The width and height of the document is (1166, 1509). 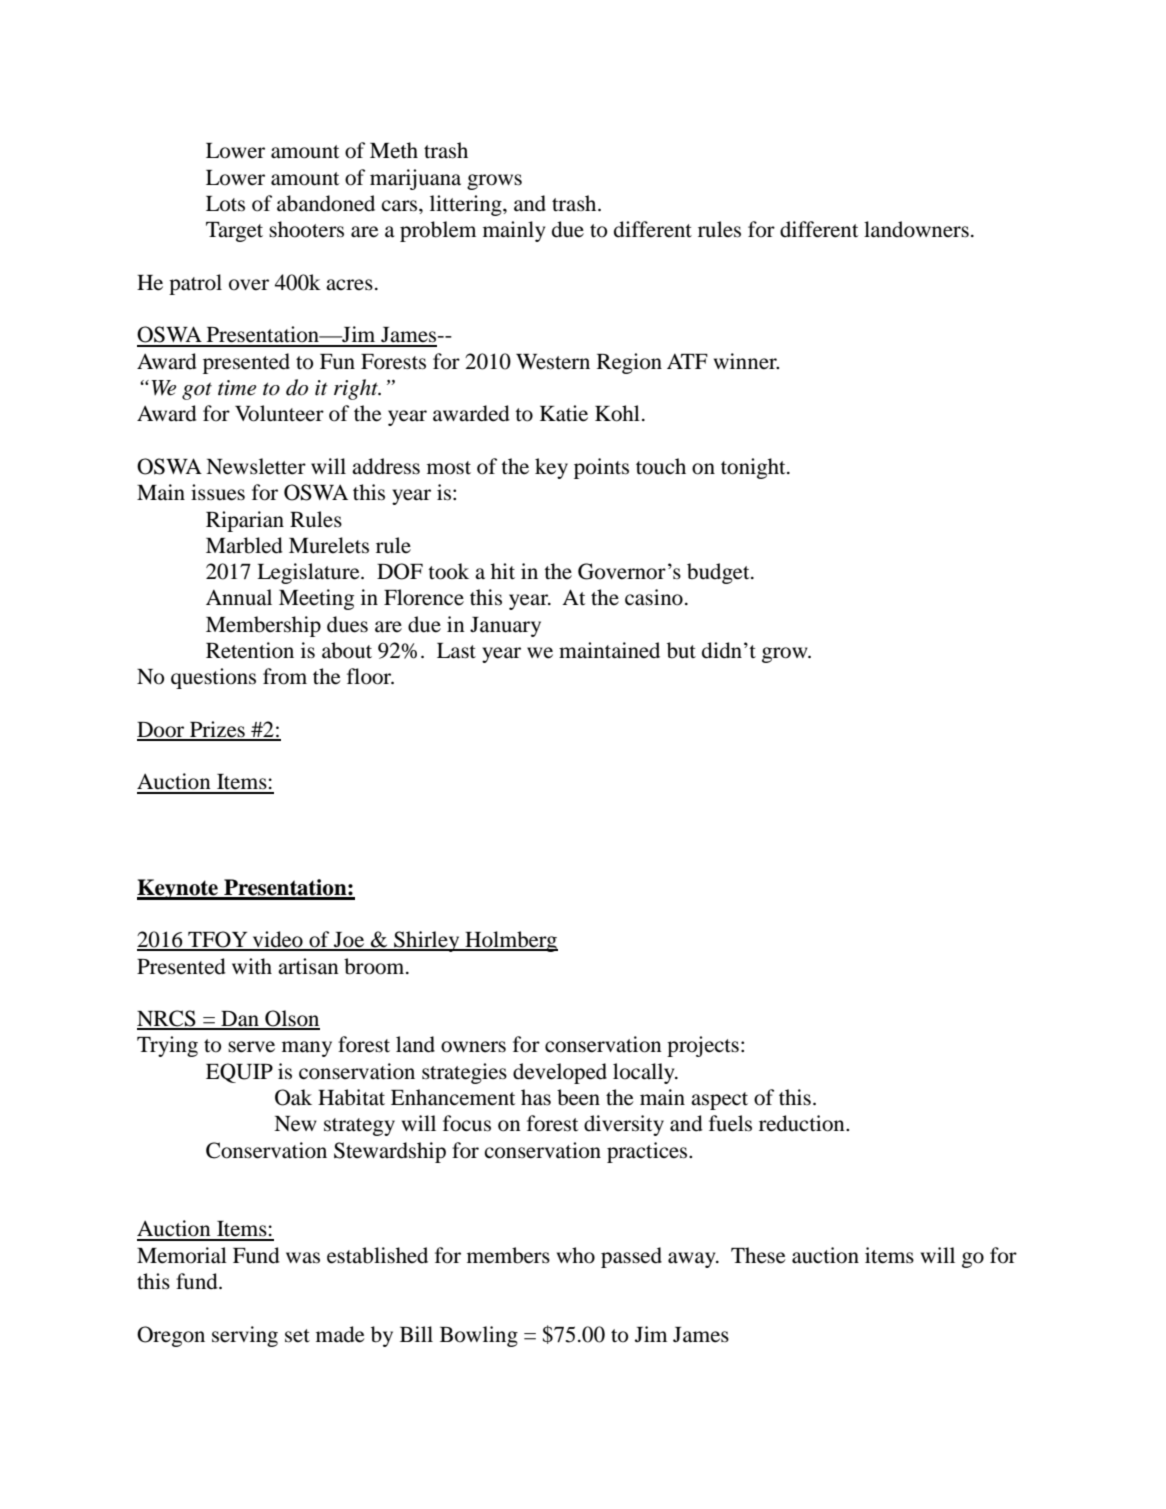 I want to click on but, so click(x=681, y=650).
